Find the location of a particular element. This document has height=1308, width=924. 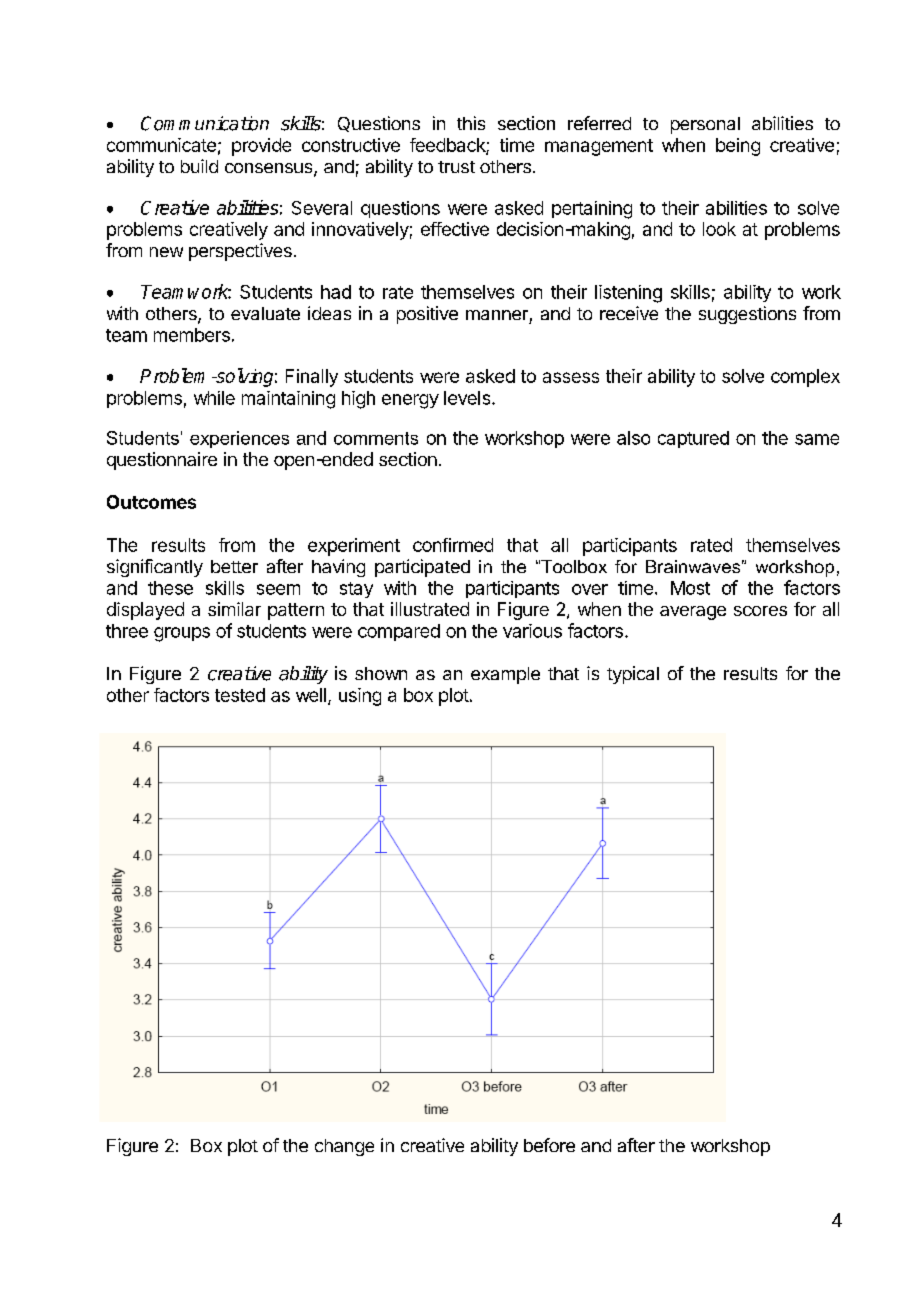

various is located at coordinates (532, 631).
